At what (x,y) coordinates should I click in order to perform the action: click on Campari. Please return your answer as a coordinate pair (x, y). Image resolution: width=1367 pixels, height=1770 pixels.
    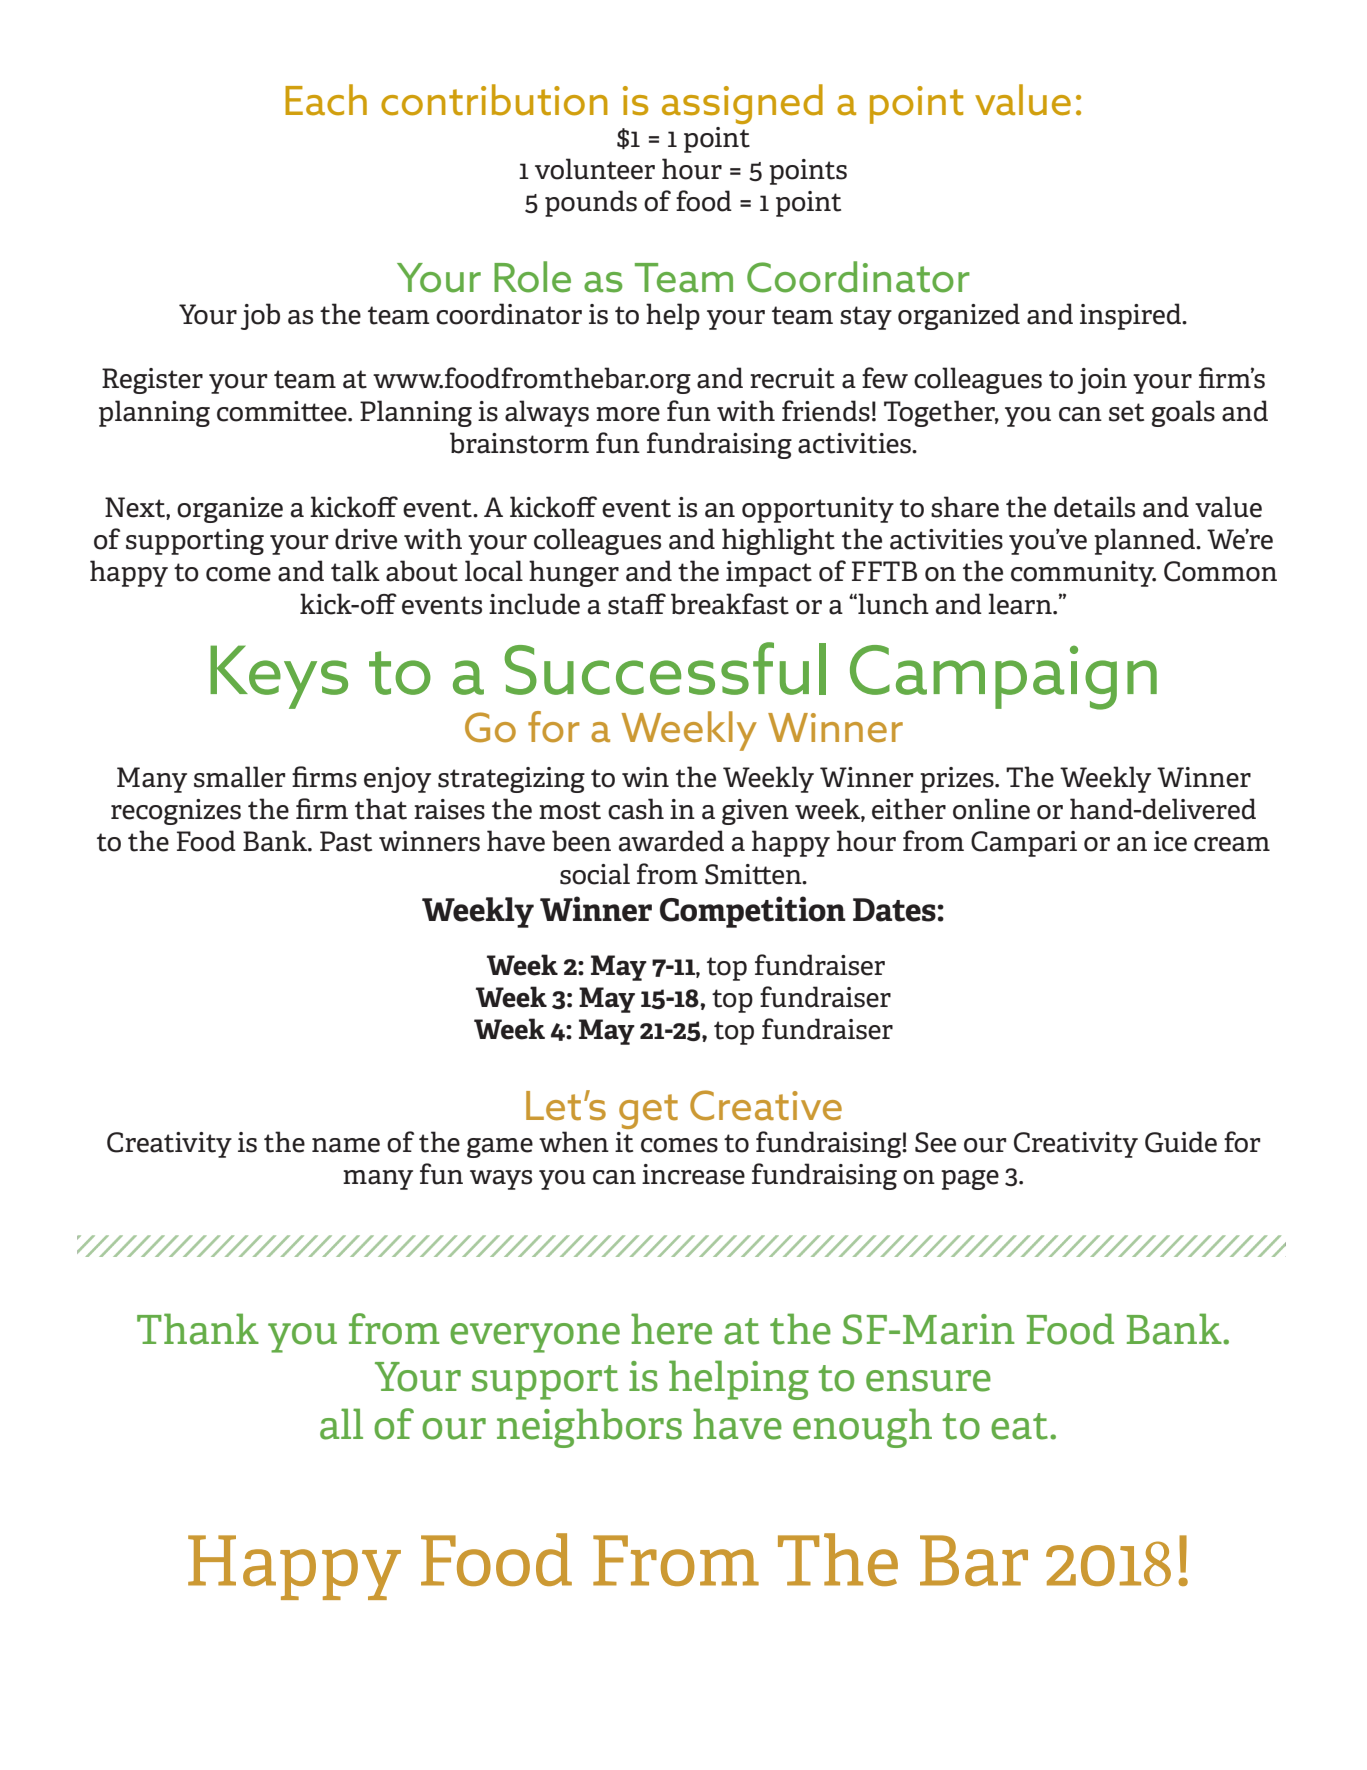
    Looking at the image, I should click on (1024, 844).
